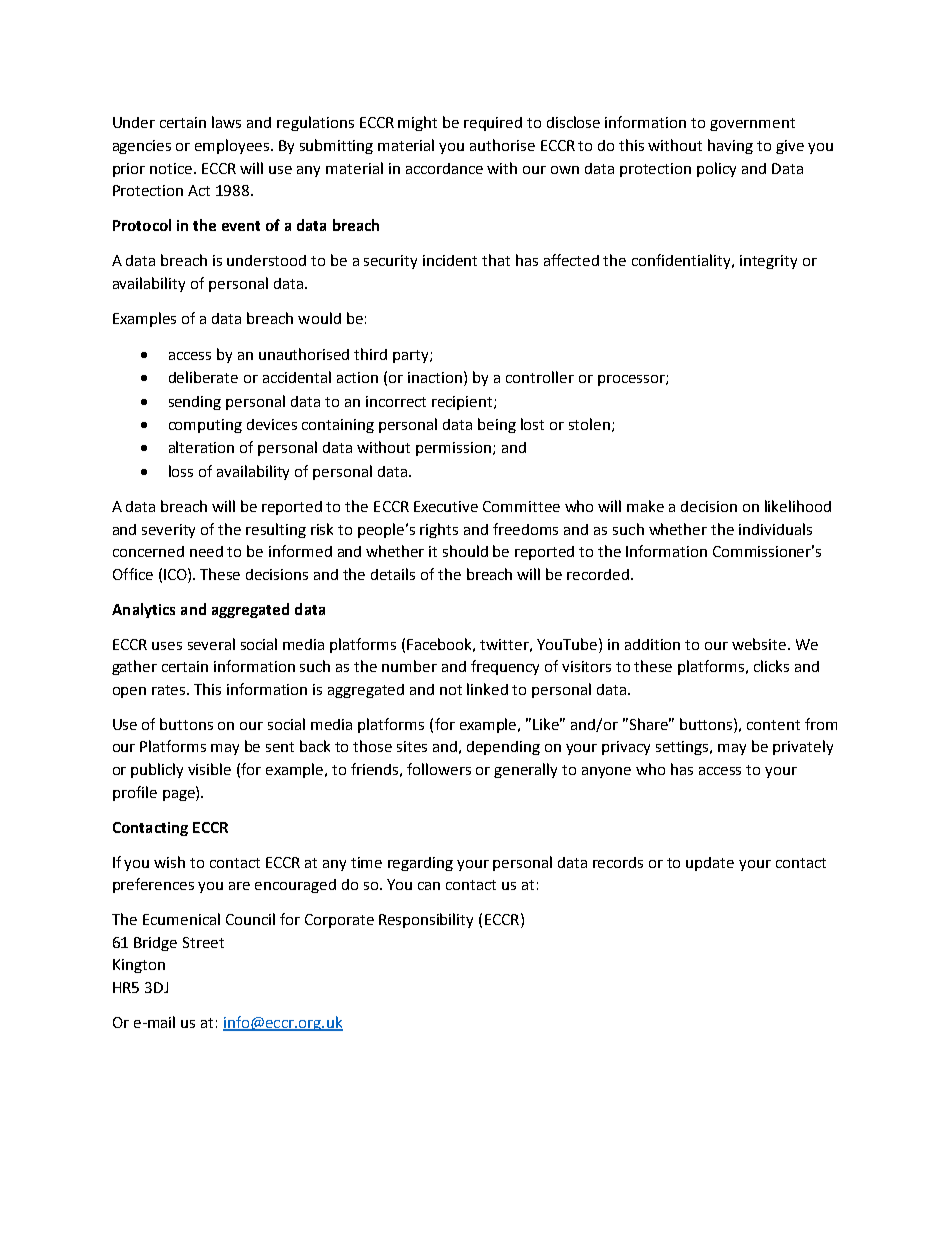 Image resolution: width=952 pixels, height=1233 pixels. Describe the element at coordinates (211, 644) in the page. I see `several` at that location.
